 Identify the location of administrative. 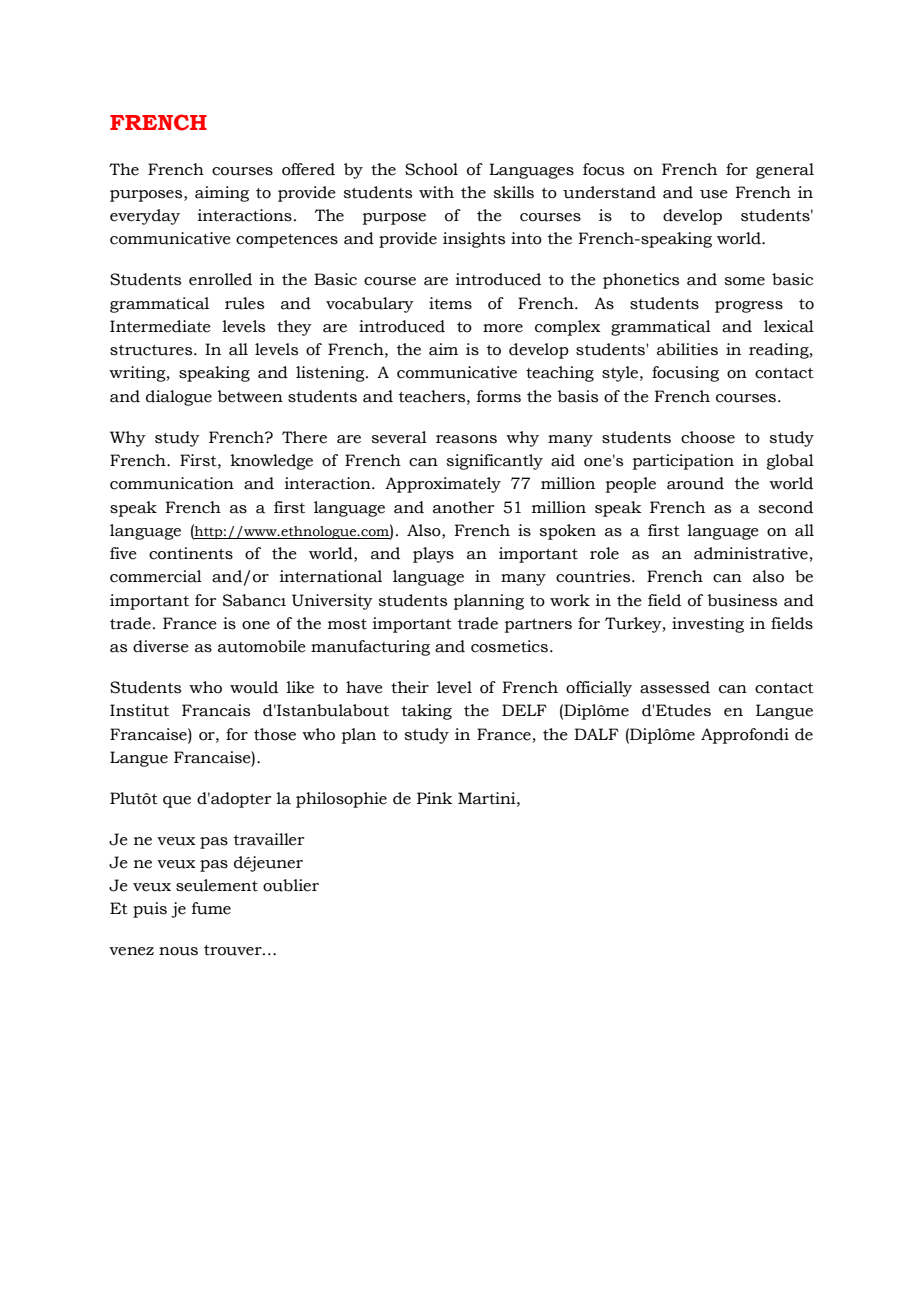
(751, 553).
